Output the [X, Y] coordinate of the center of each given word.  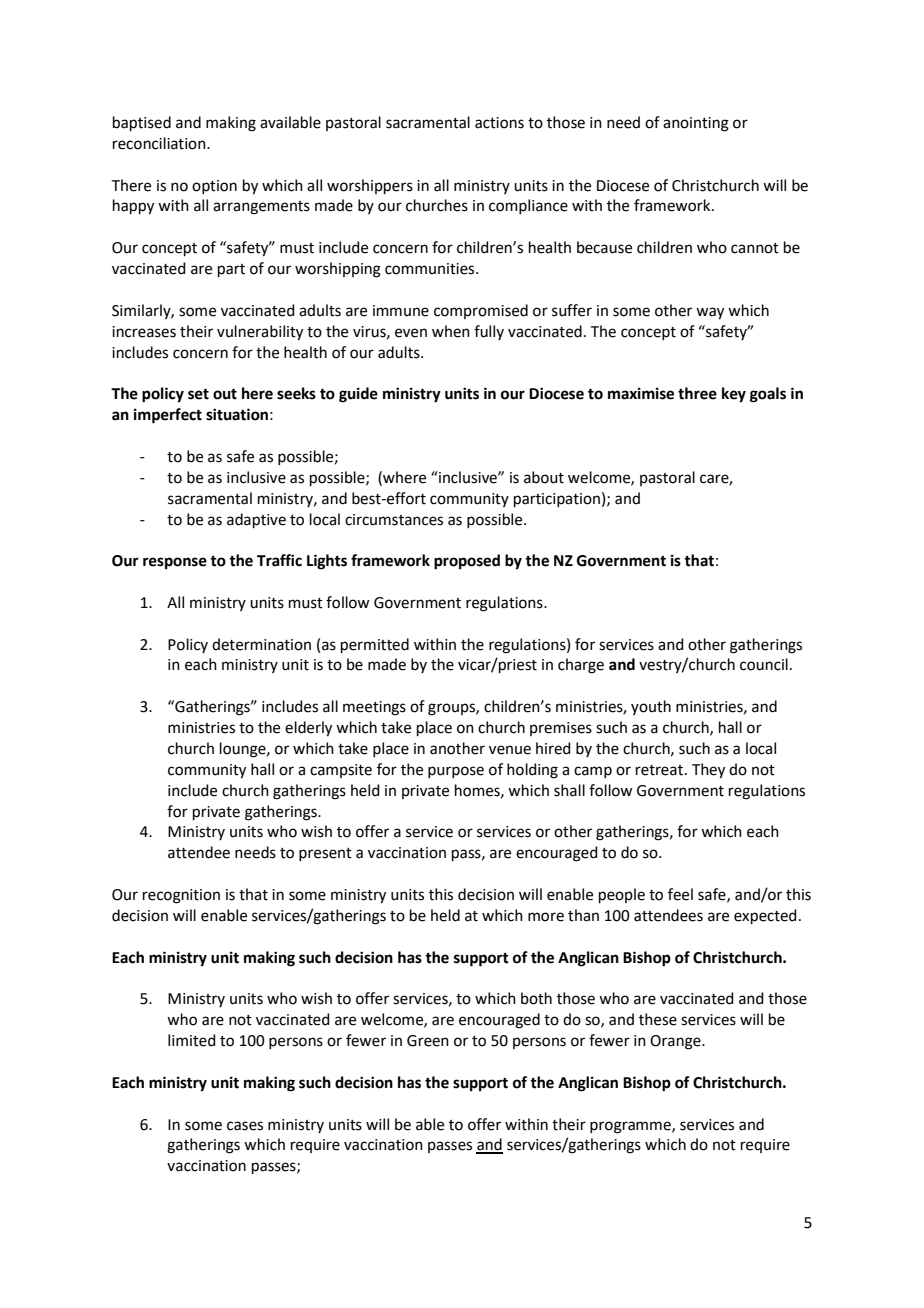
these [658, 1019]
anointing [696, 124]
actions [499, 123]
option [214, 187]
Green [428, 1041]
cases [245, 1126]
